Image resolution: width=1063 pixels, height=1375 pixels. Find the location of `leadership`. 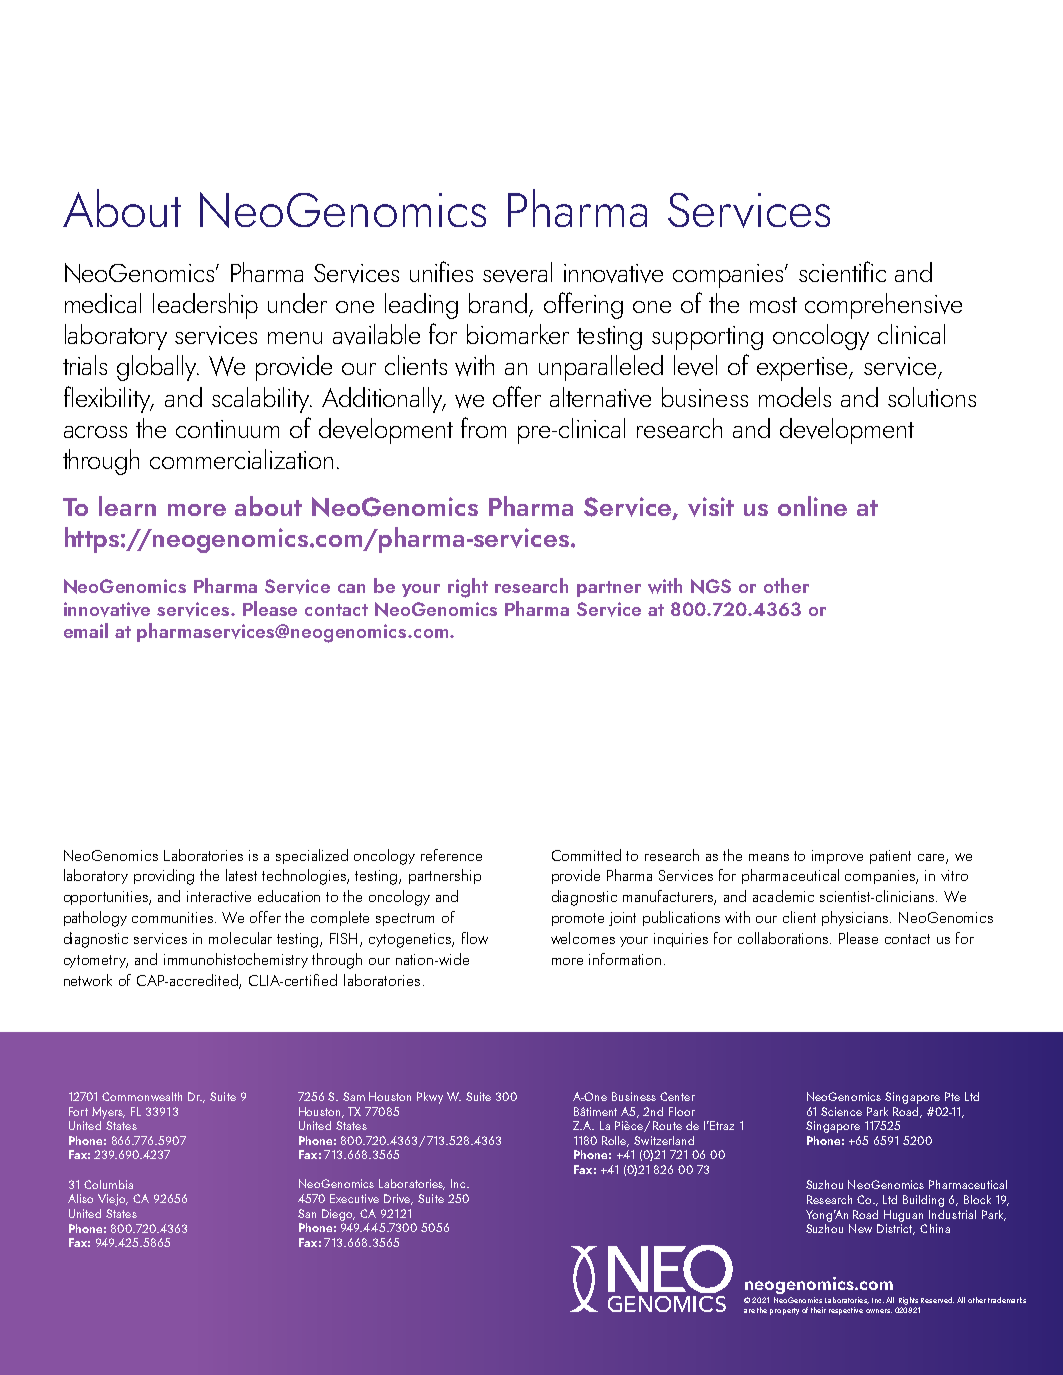

leadership is located at coordinates (205, 306).
